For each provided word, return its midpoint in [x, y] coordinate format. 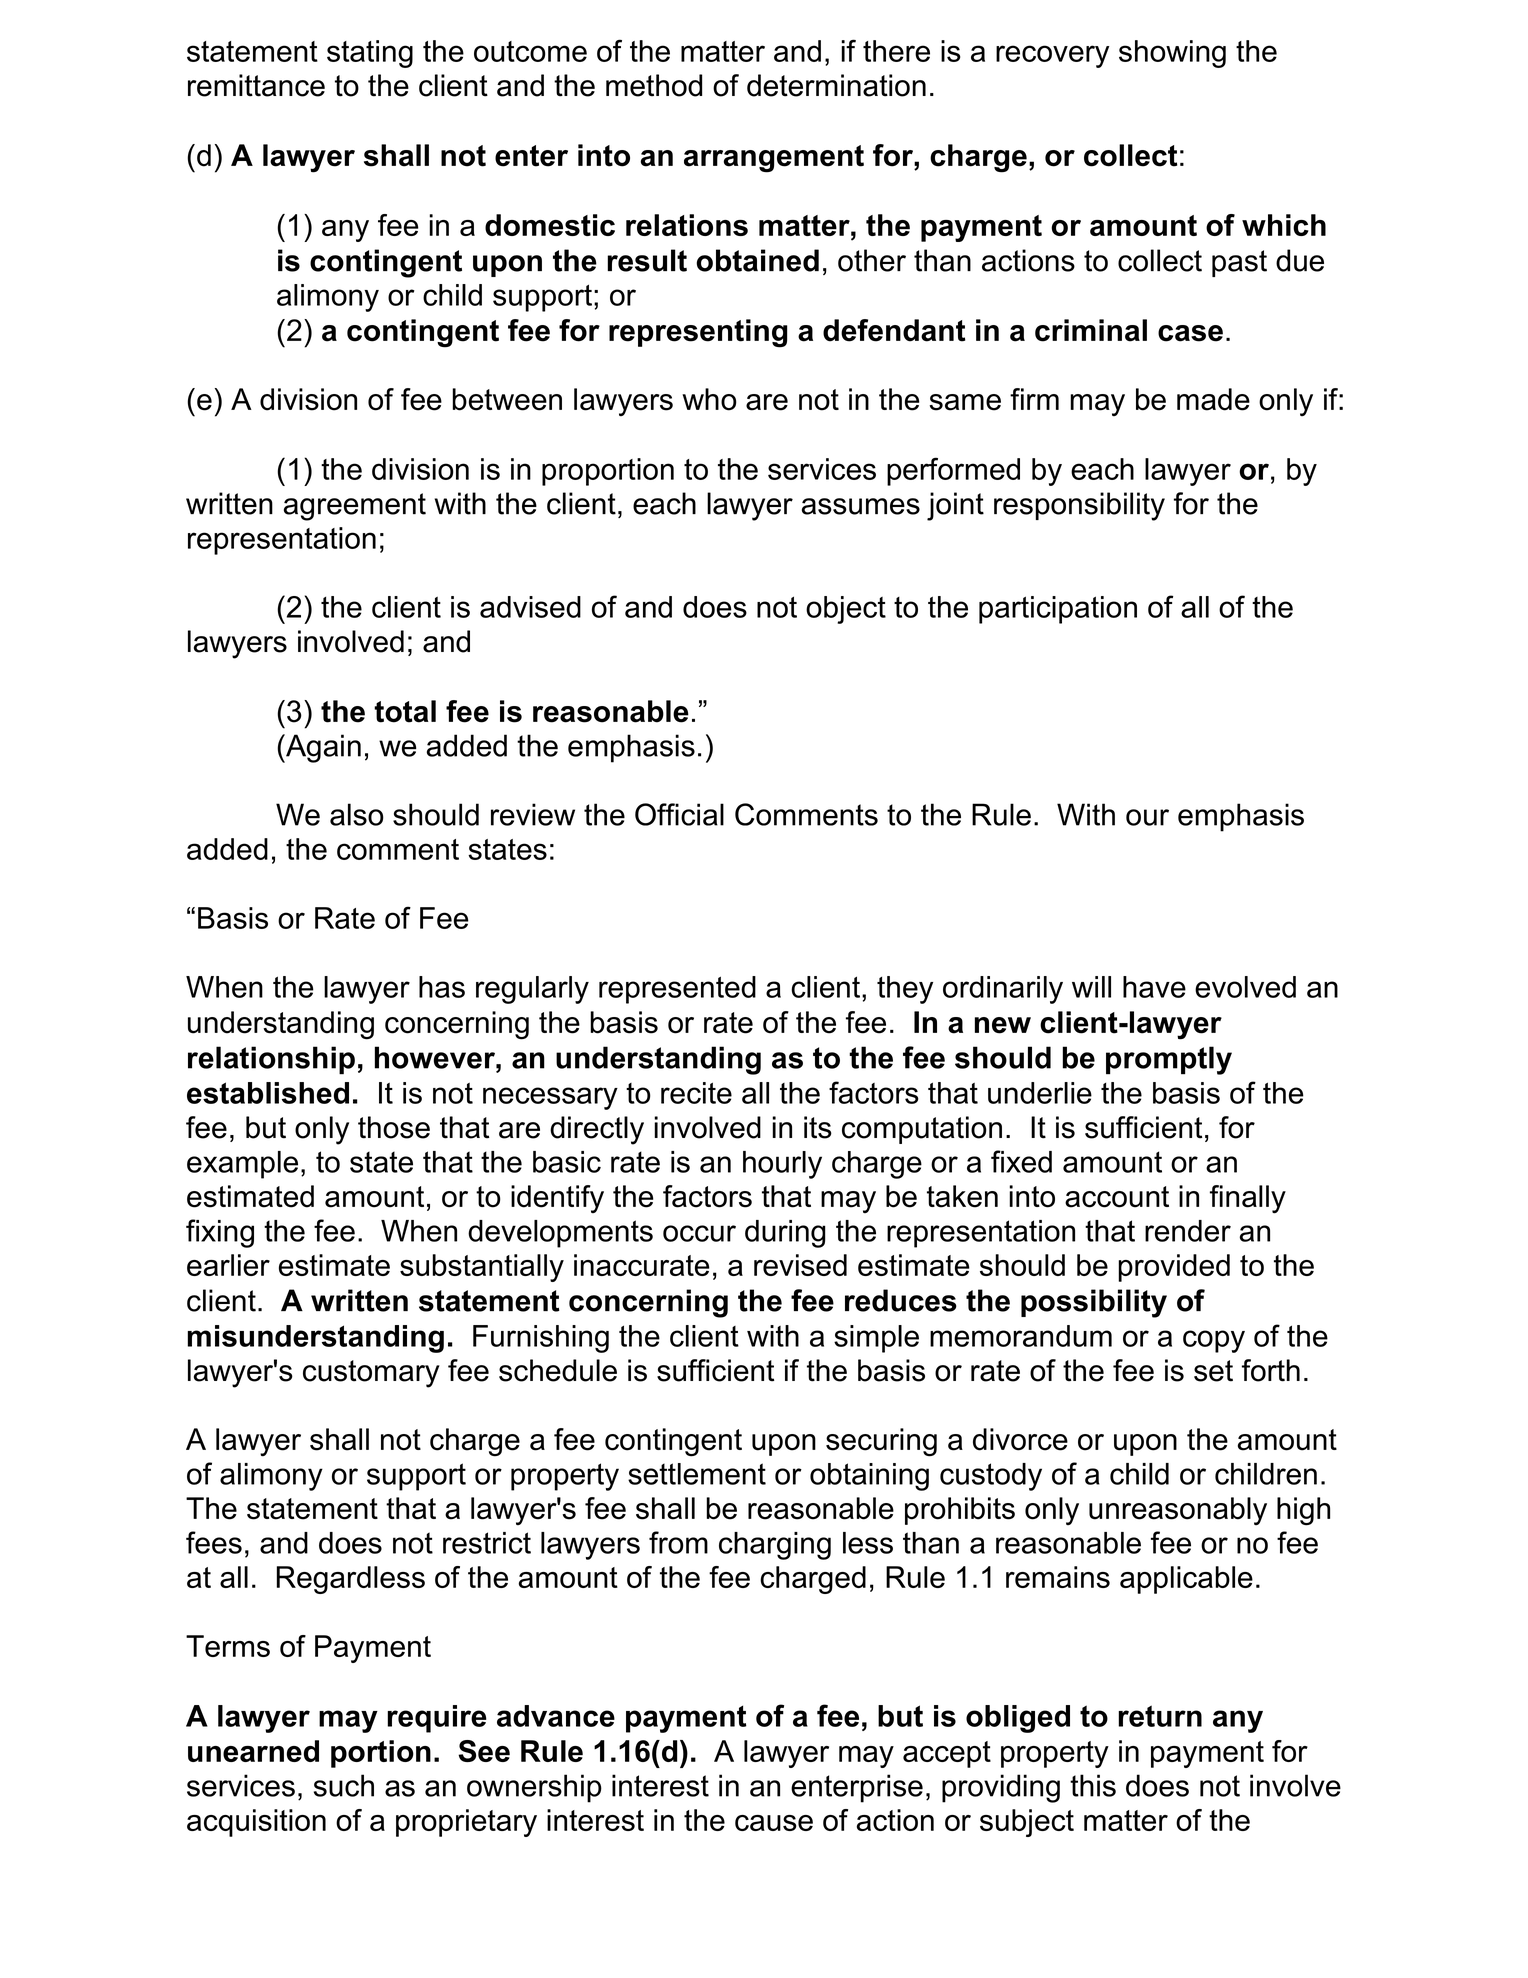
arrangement [774, 159]
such [344, 1785]
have [1154, 987]
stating [370, 54]
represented [677, 990]
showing [1172, 54]
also [357, 814]
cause [774, 1823]
